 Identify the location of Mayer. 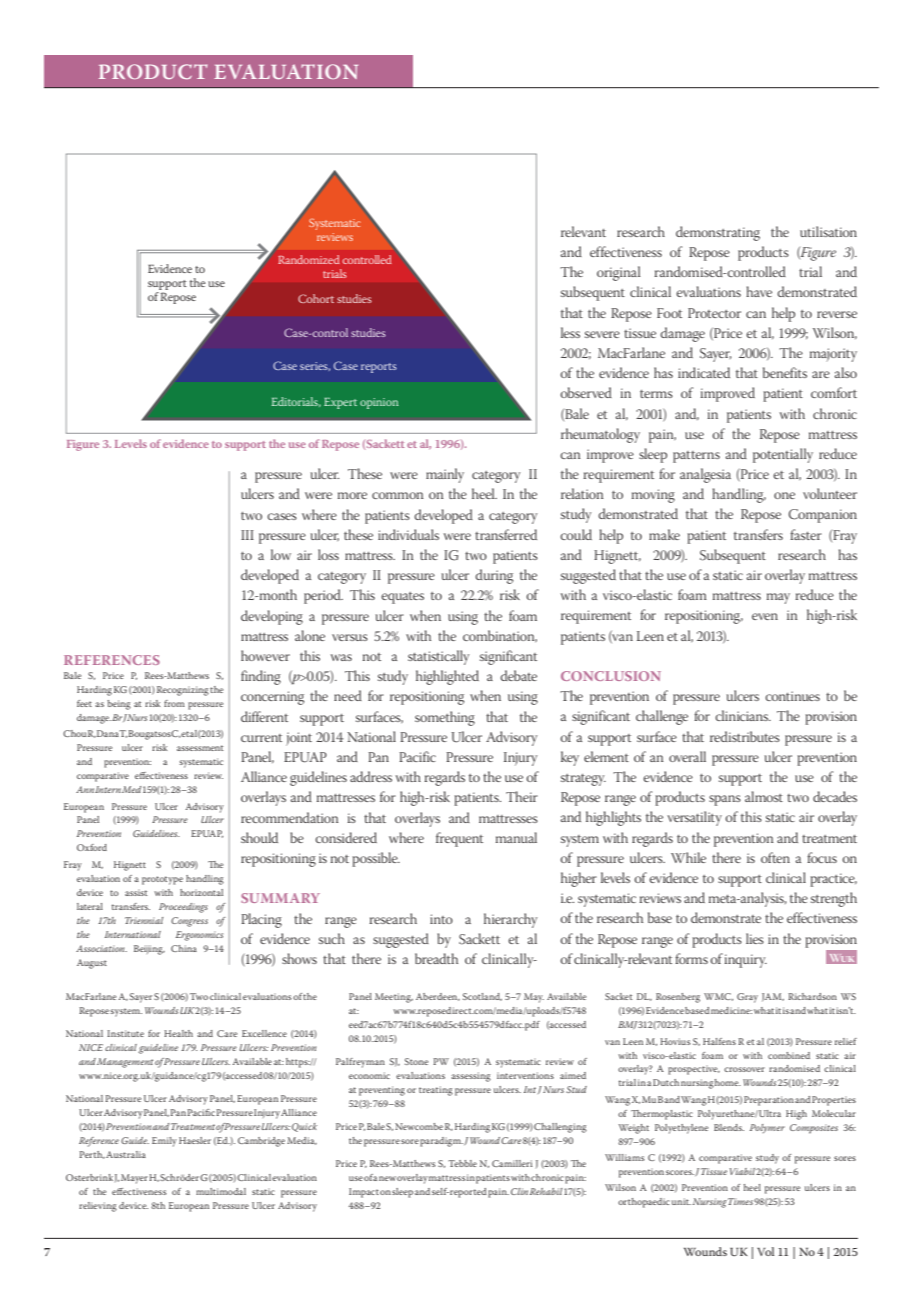
(134, 1179).
